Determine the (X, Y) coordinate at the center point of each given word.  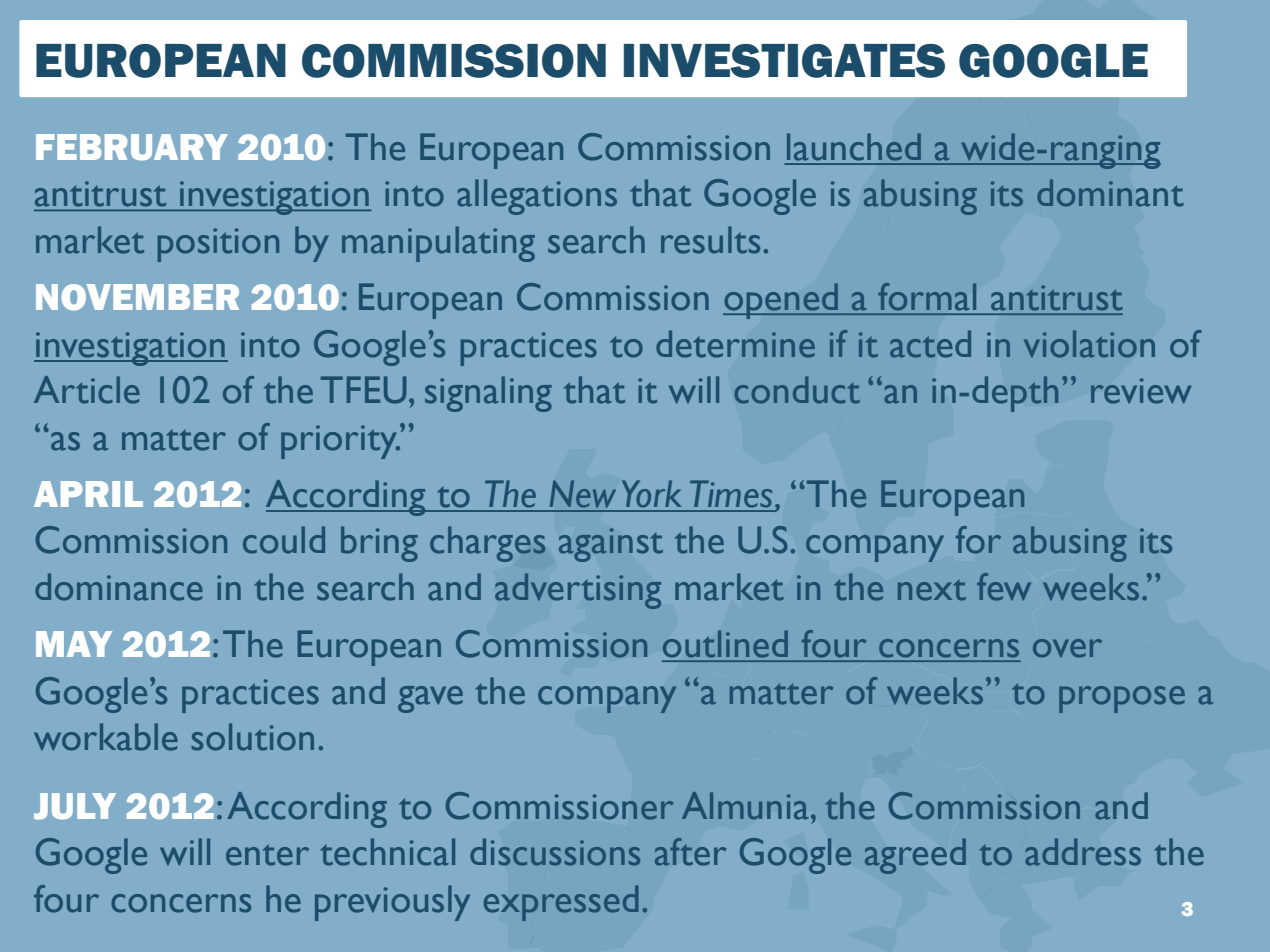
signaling (488, 394)
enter (267, 855)
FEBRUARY (132, 147)
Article (87, 390)
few (1004, 587)
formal (927, 296)
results (710, 240)
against (611, 545)
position (218, 245)
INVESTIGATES (784, 61)
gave (430, 699)
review (1141, 391)
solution (253, 737)
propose (1122, 699)
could (284, 540)
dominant (1110, 193)
